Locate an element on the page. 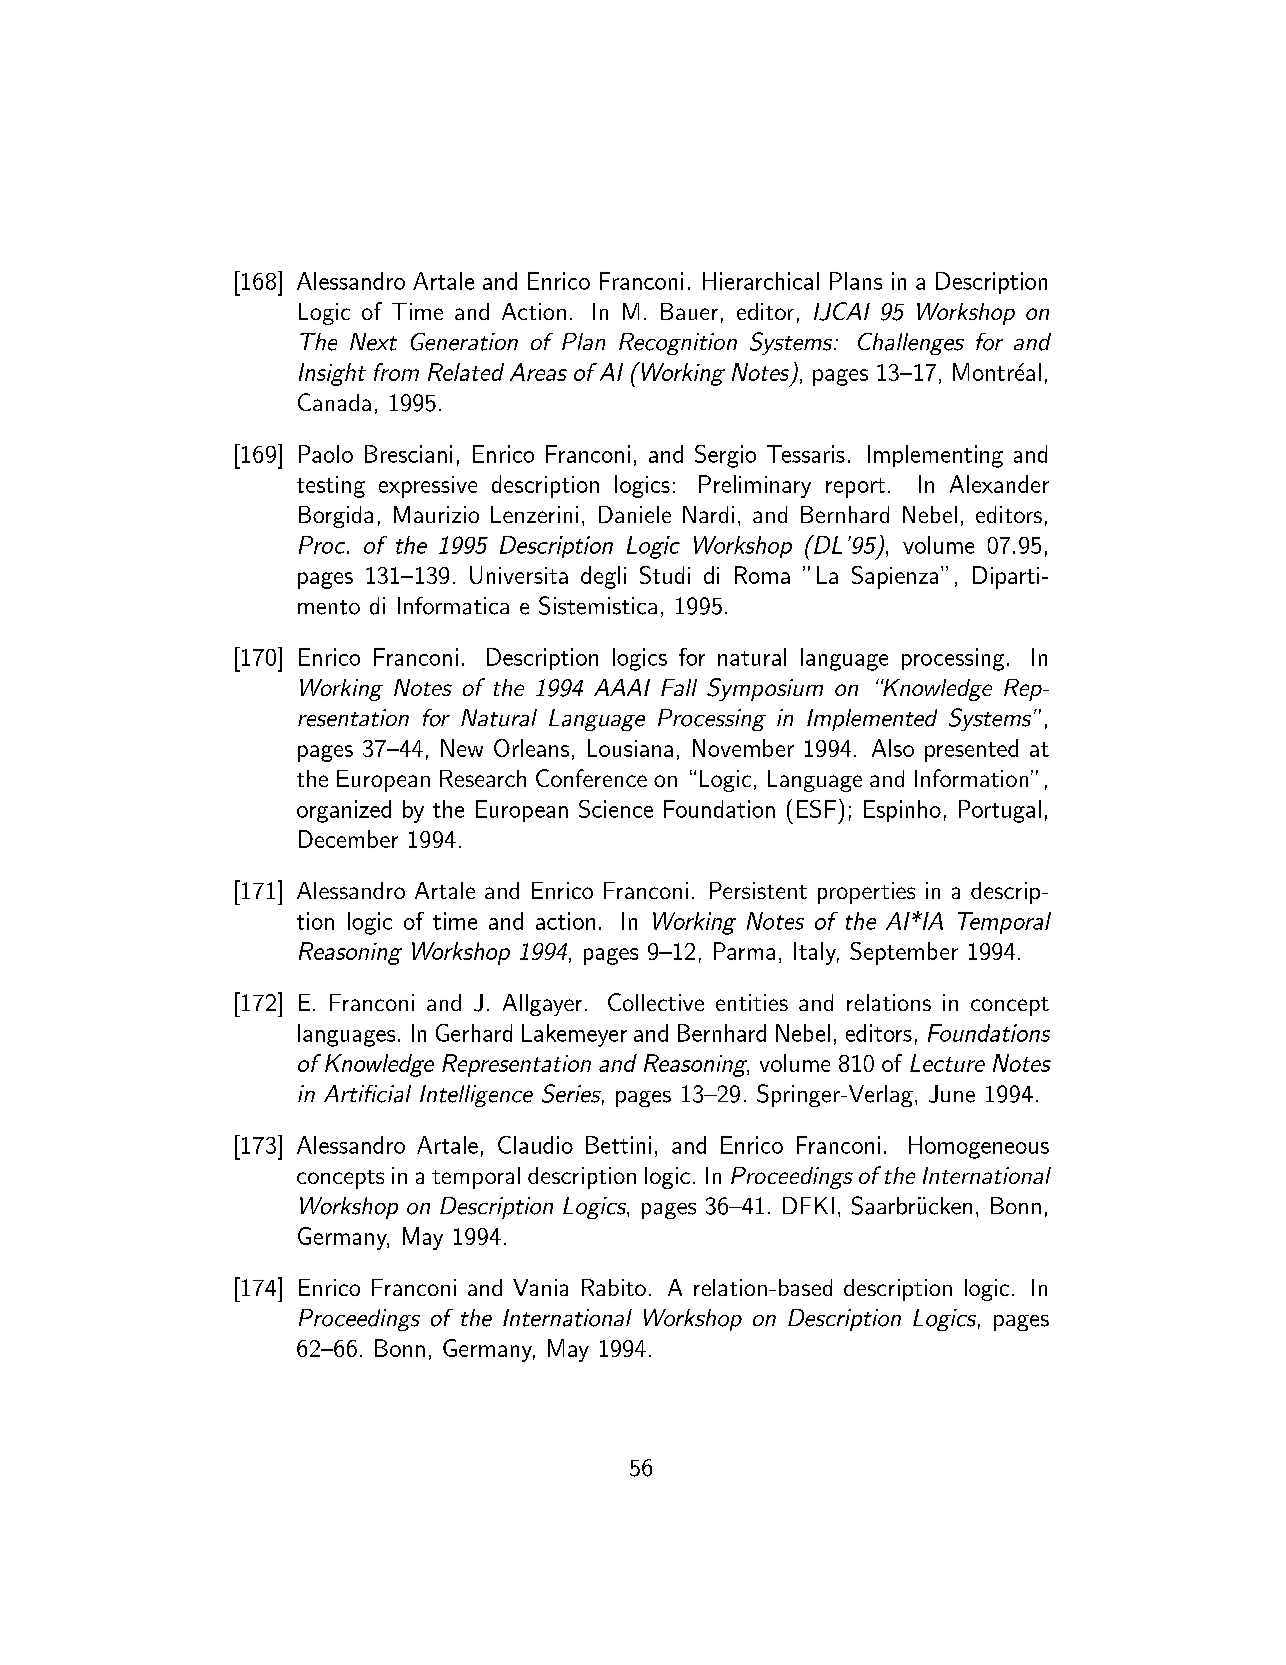 The width and height of the document is (1286, 1665). Next is located at coordinates (373, 342).
